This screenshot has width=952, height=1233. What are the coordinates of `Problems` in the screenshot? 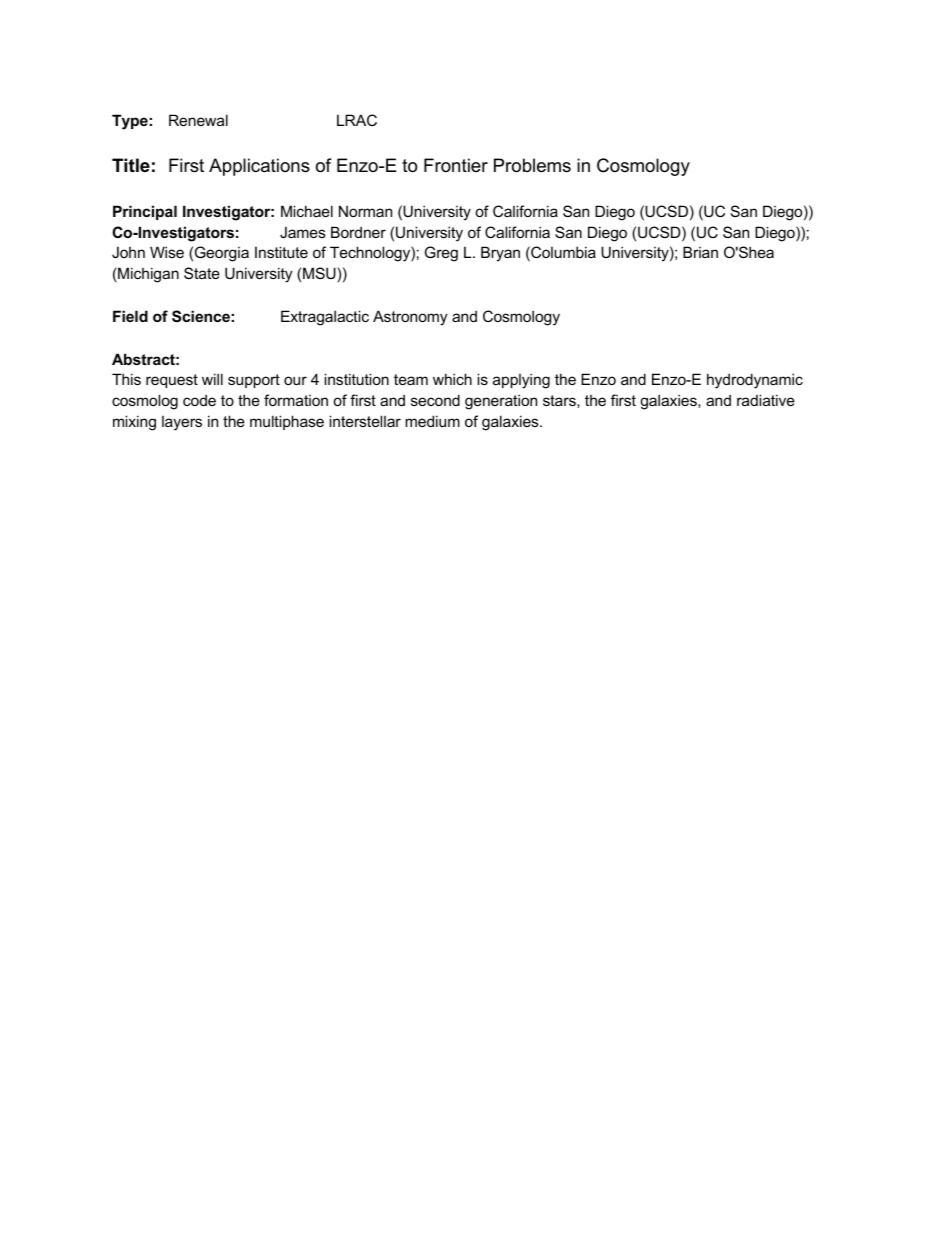 It's located at (532, 165).
